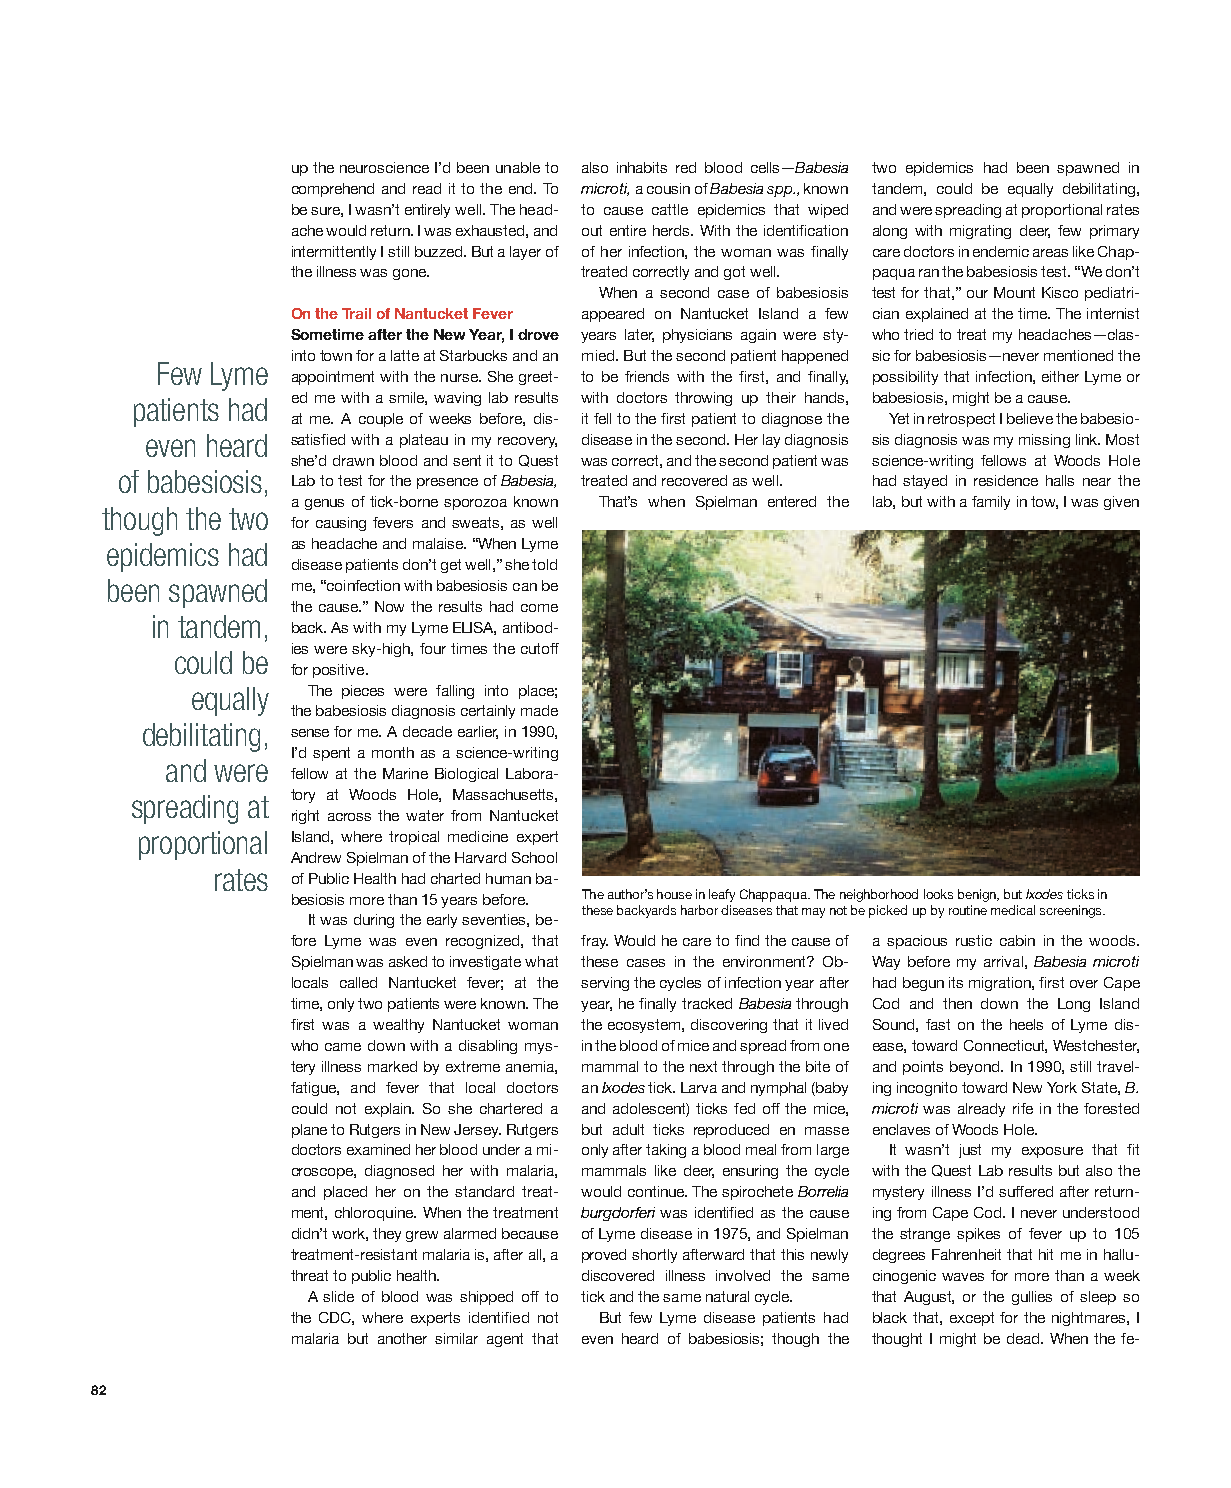 The height and width of the screenshot is (1488, 1231). I want to click on leafy, so click(722, 895).
